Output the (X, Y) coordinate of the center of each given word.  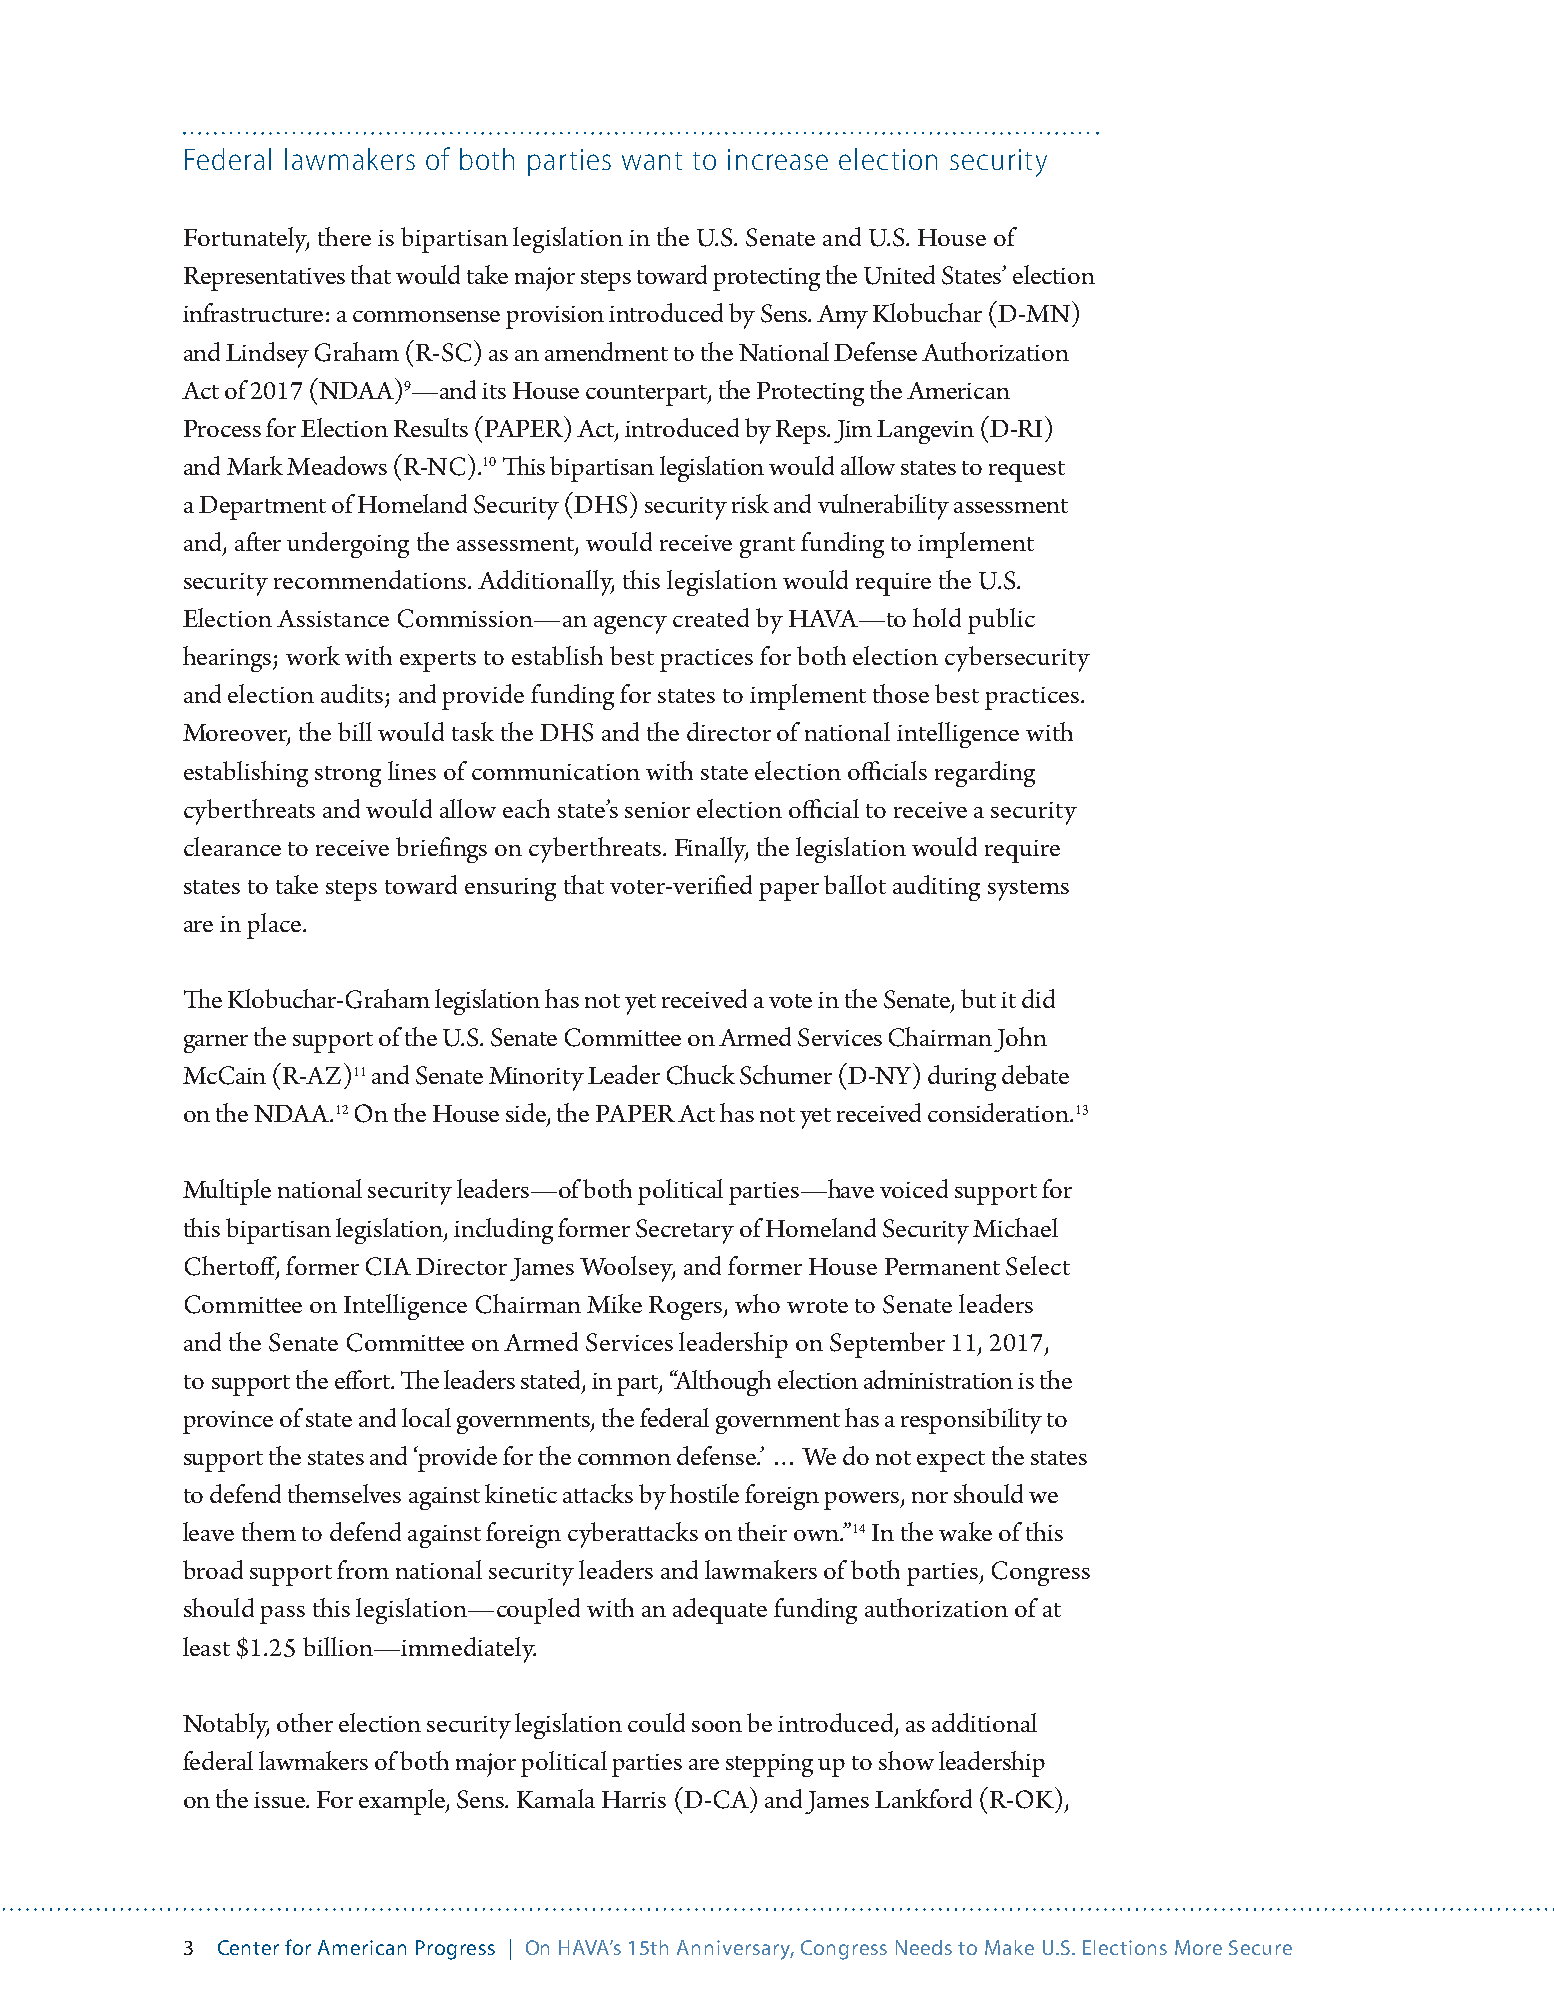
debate (1035, 1074)
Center (248, 1947)
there (344, 236)
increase (778, 159)
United (899, 275)
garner (216, 1044)
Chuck (701, 1075)
